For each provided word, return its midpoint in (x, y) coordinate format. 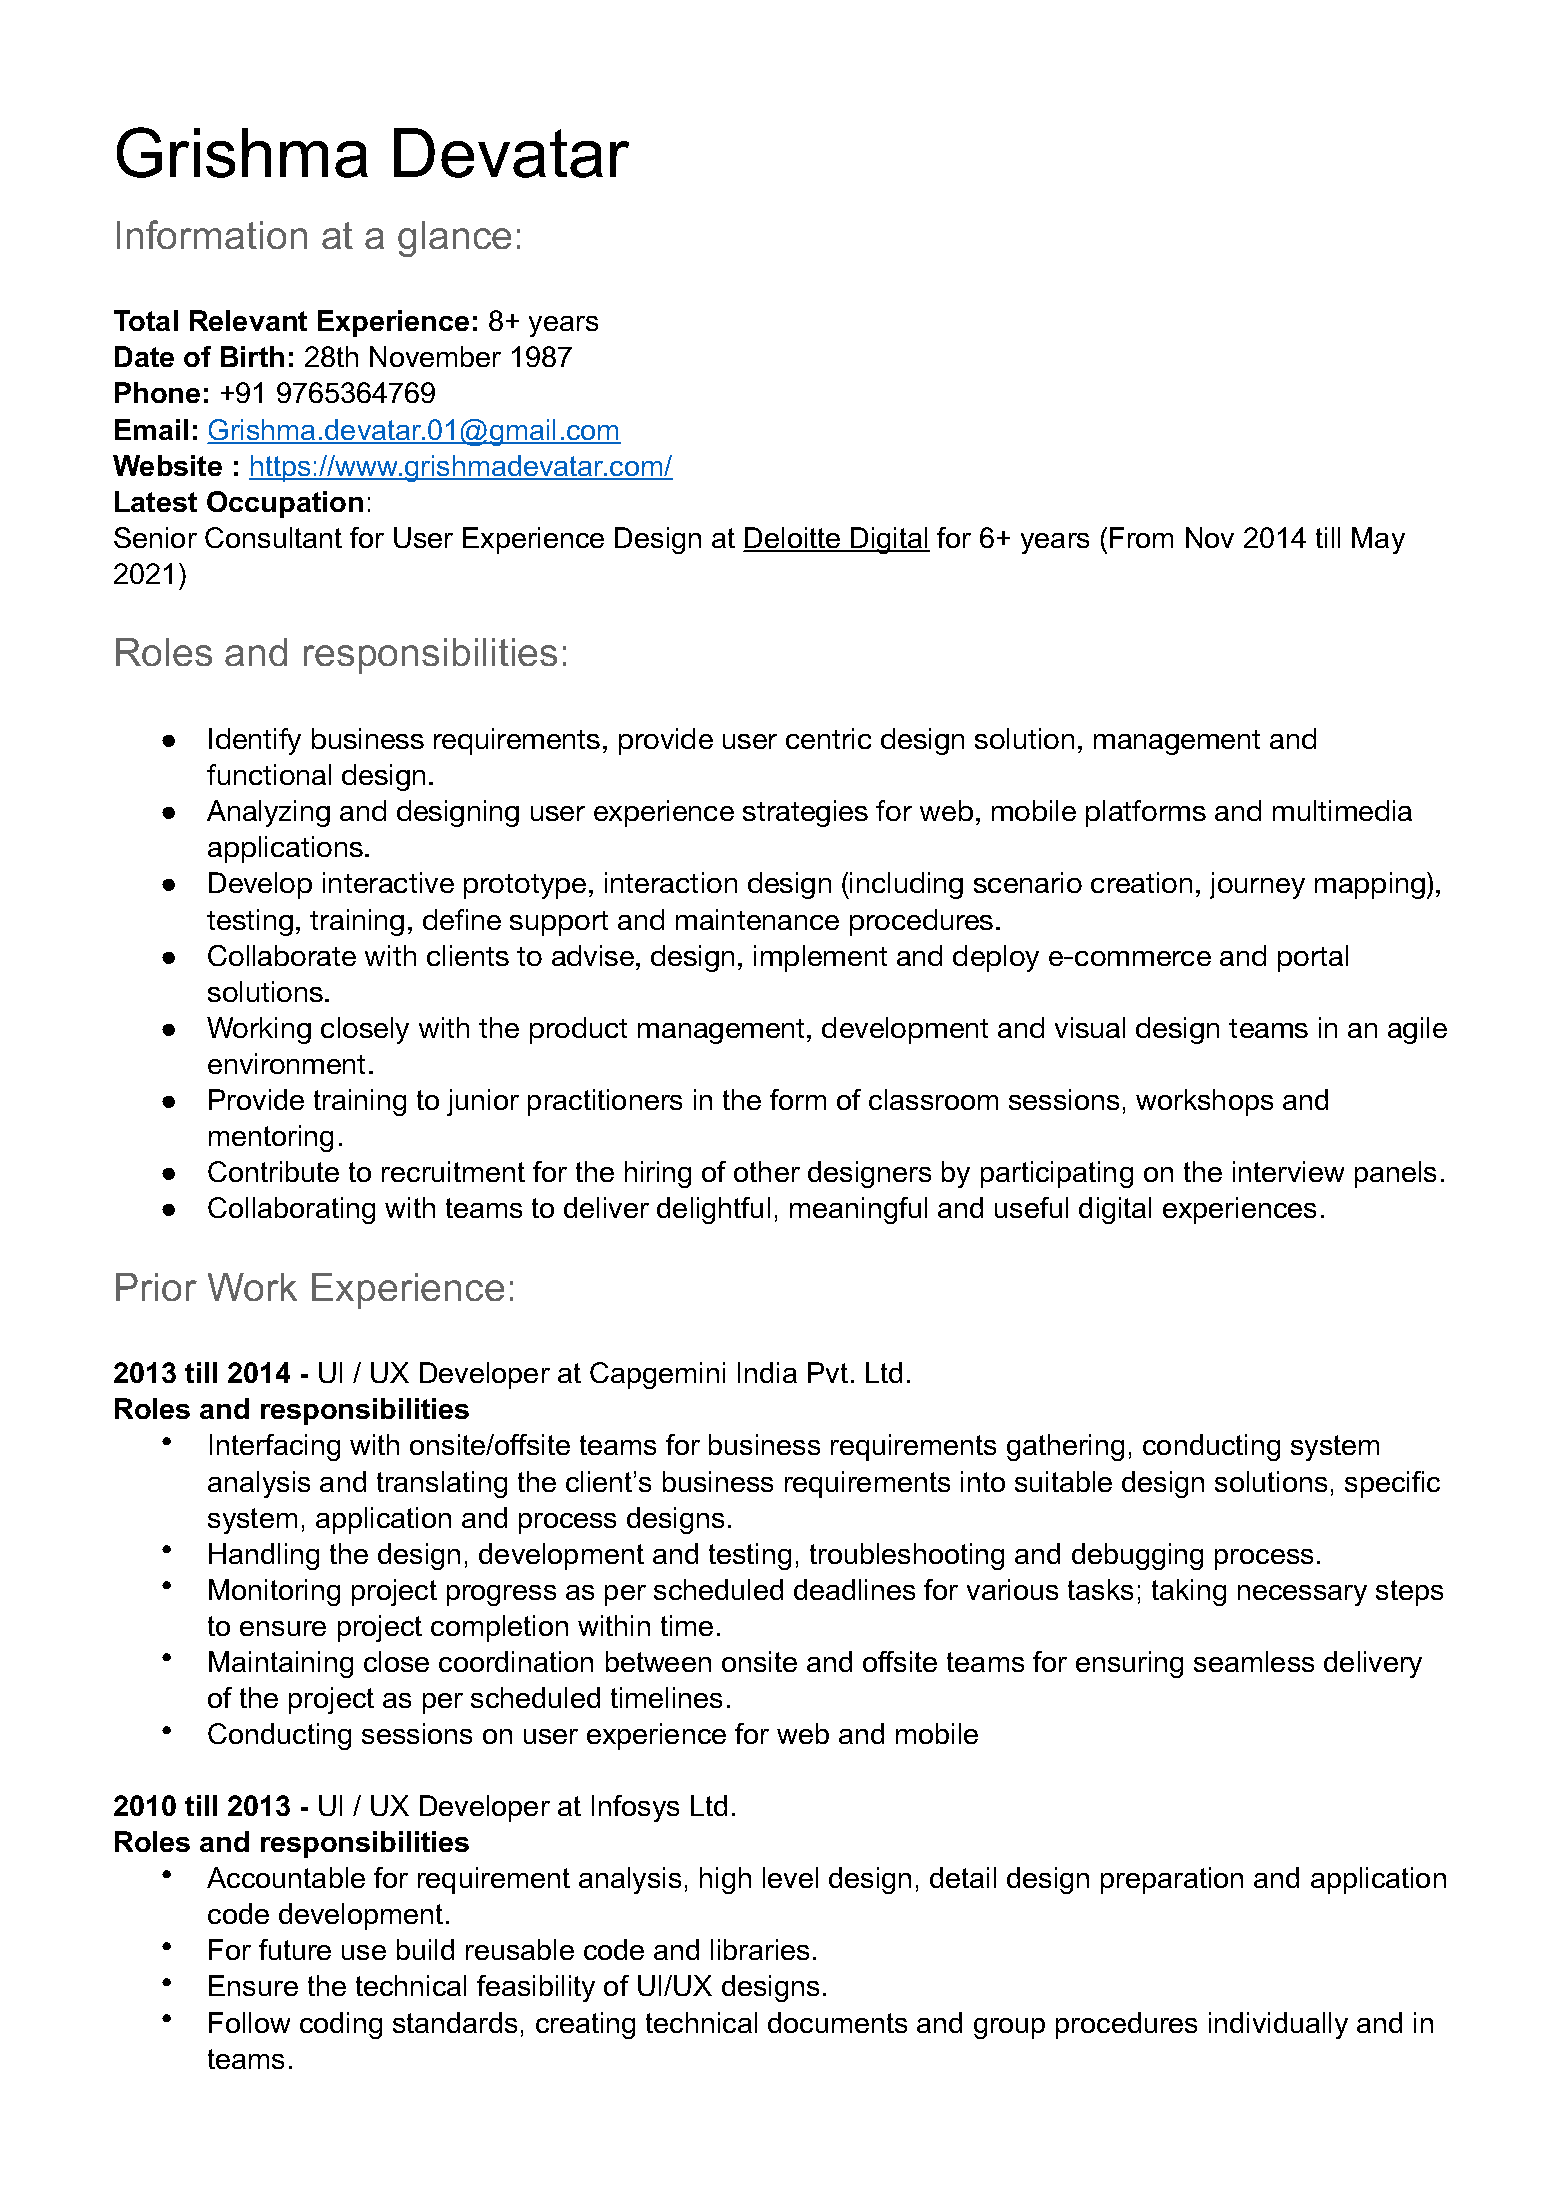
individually (1278, 2025)
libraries (760, 1949)
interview (1288, 1171)
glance (454, 239)
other (767, 1171)
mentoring (271, 1138)
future (295, 1949)
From (1141, 537)
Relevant (248, 320)
